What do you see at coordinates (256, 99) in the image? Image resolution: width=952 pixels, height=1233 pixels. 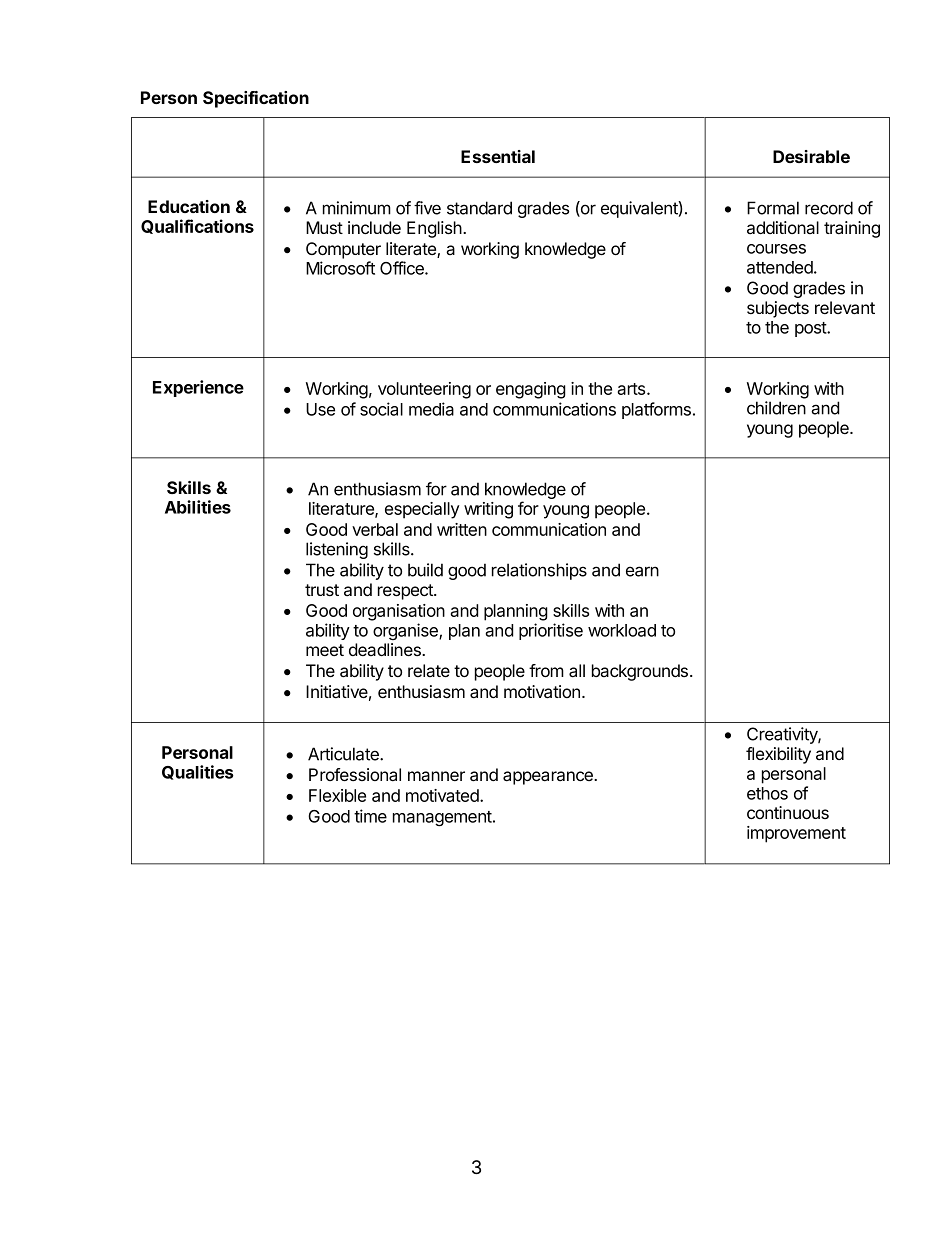 I see `Specification` at bounding box center [256, 99].
